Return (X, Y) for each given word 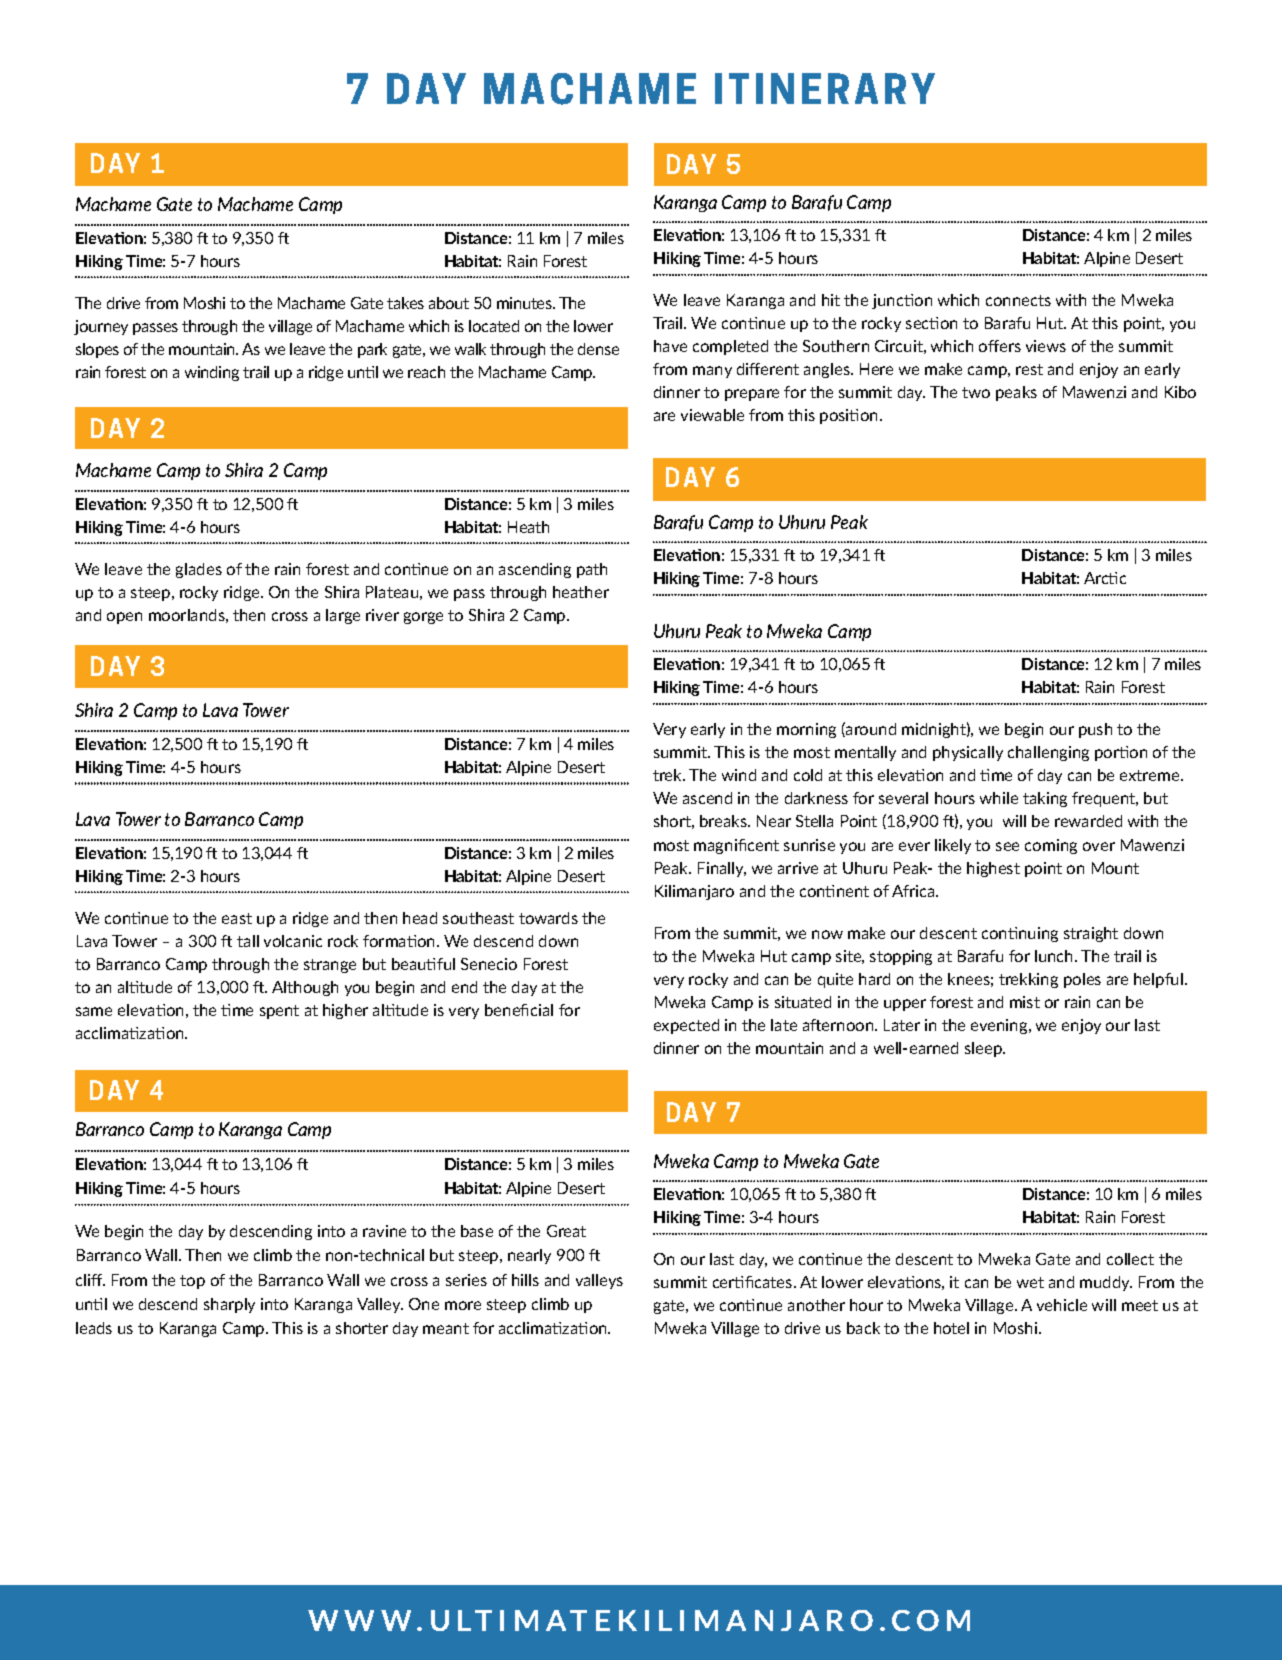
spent (279, 1012)
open (124, 618)
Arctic (1105, 578)
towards (548, 918)
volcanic (293, 941)
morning (806, 730)
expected (686, 1026)
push (1095, 730)
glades (199, 570)
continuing (1020, 934)
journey (101, 327)
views (1046, 346)
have (670, 346)
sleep (984, 1049)
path (592, 570)
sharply (229, 1305)
